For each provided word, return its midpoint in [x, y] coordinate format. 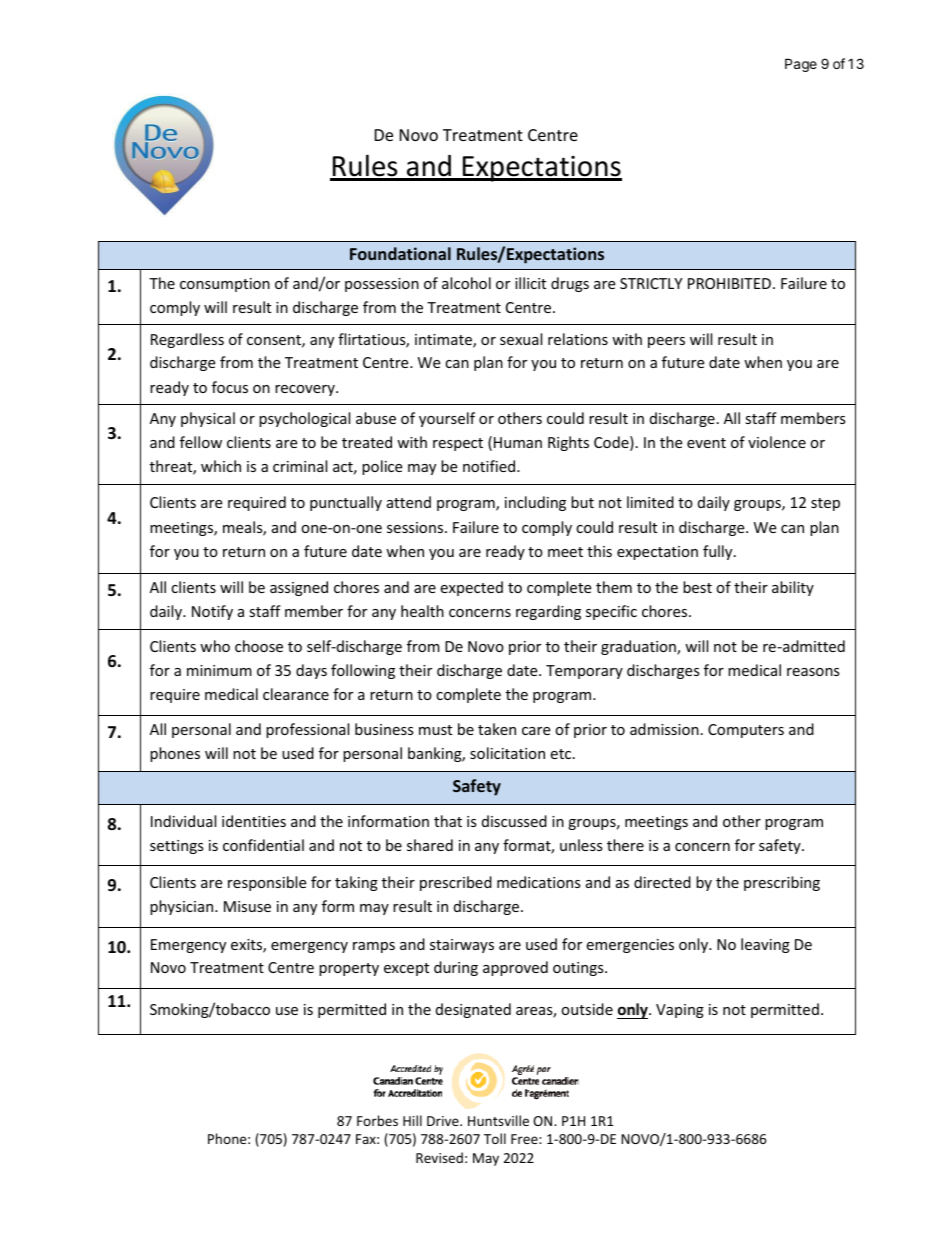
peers [666, 342]
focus [230, 387]
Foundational [400, 253]
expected [471, 588]
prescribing [782, 883]
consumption [225, 285]
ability [793, 588]
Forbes [377, 1120]
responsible [267, 883]
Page [801, 65]
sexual [521, 339]
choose [259, 646]
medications [539, 882]
